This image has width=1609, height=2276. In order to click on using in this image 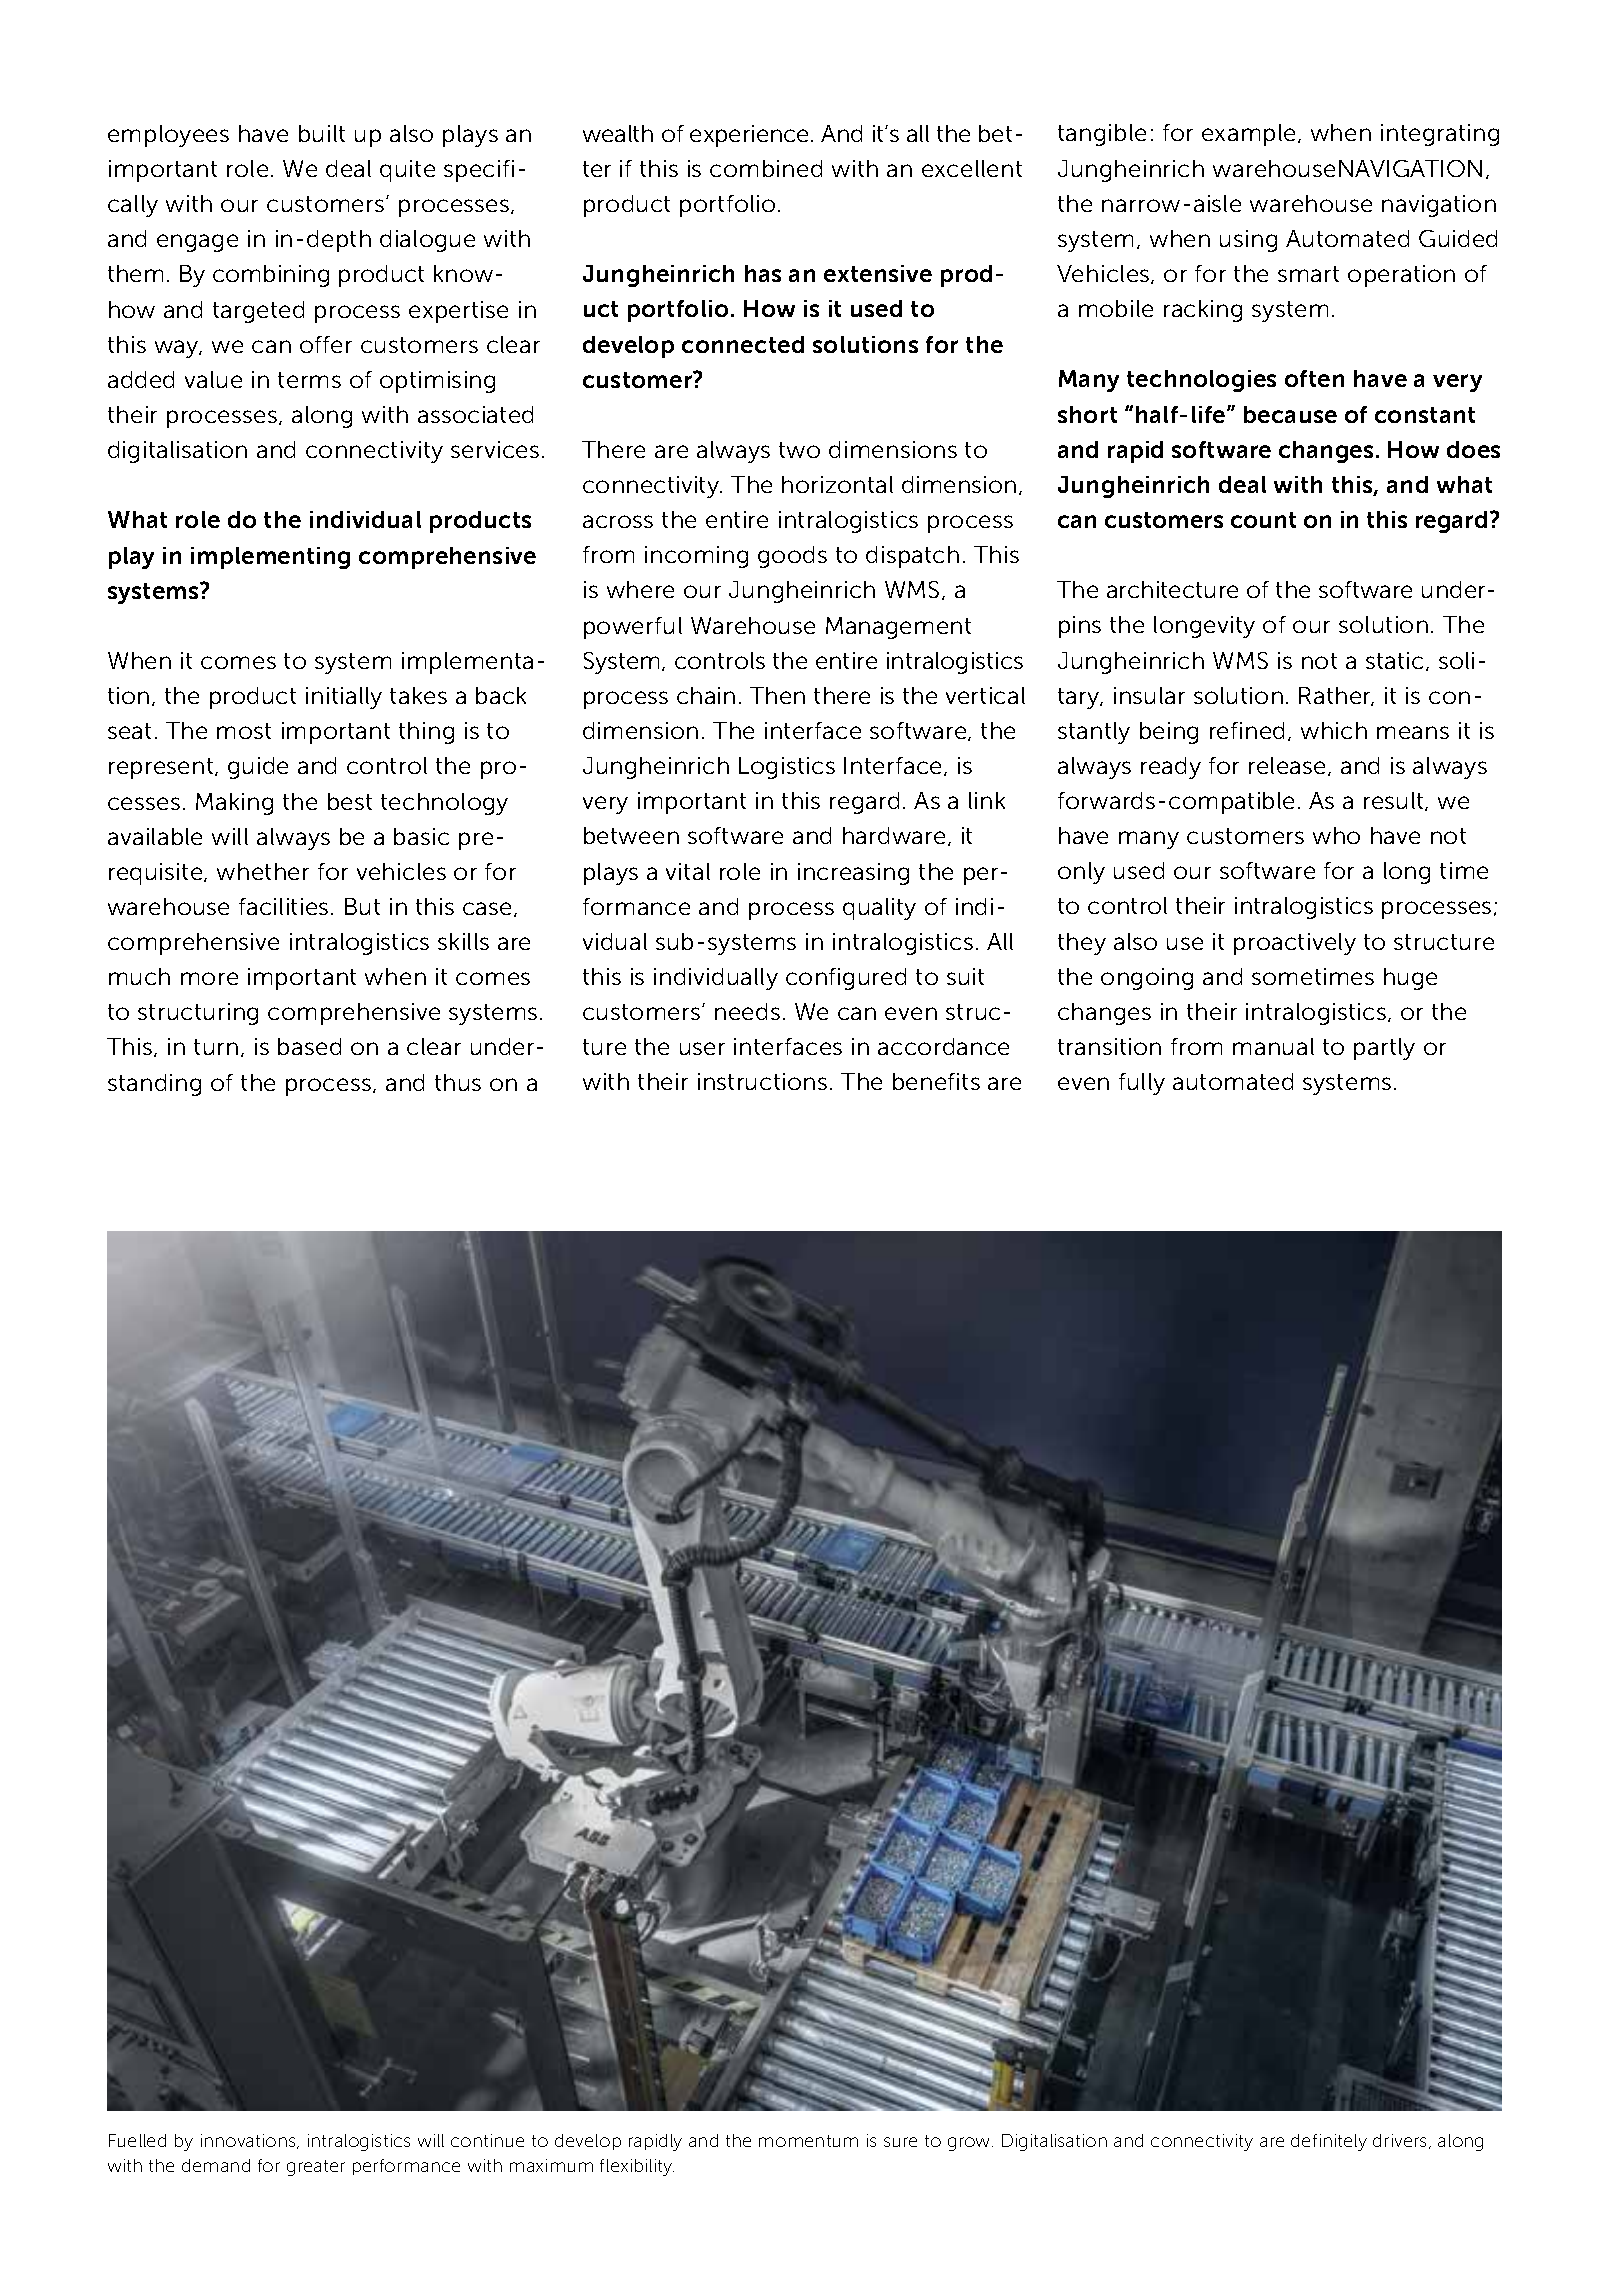, I will do `click(1248, 241)`.
